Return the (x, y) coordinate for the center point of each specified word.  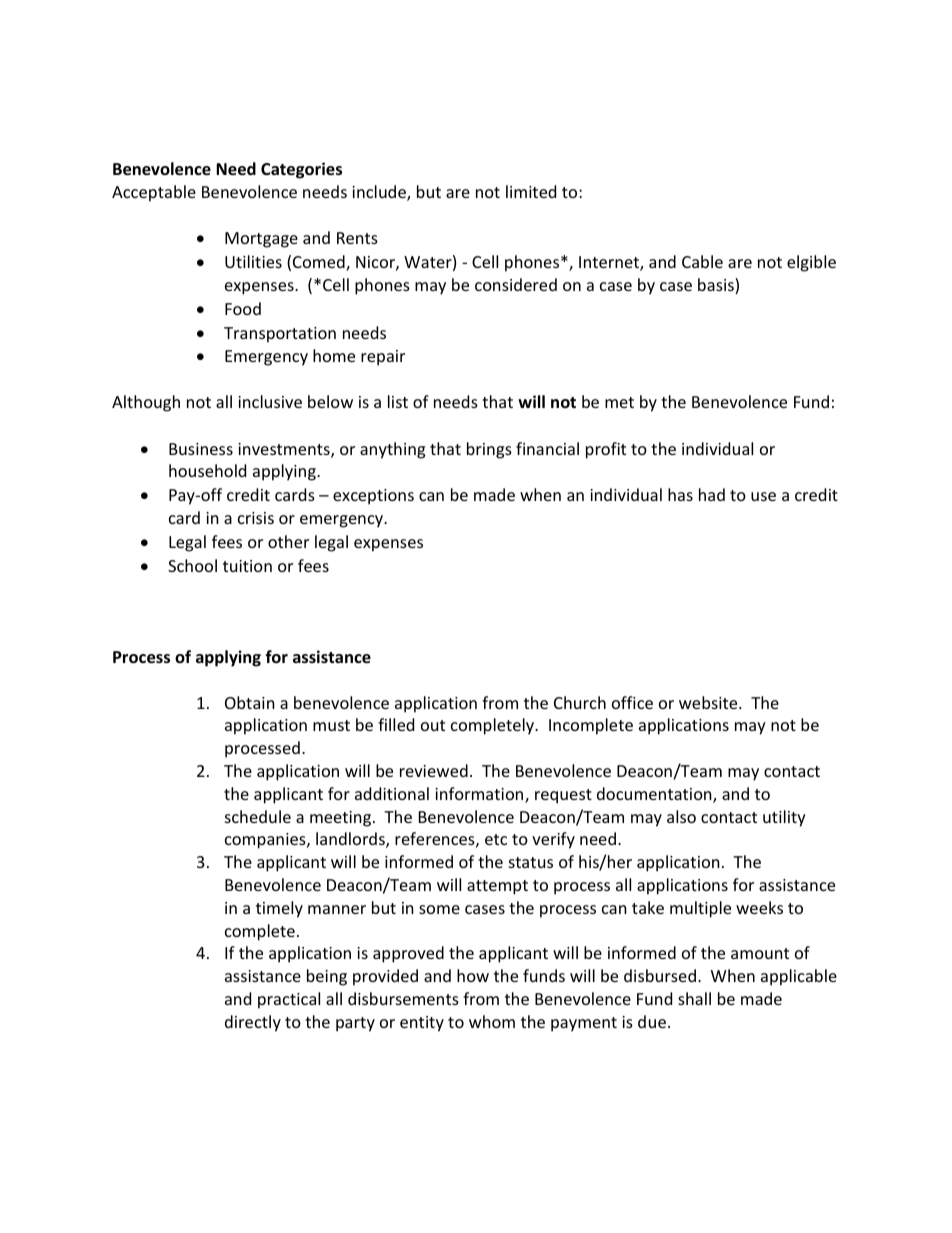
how (473, 975)
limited (531, 191)
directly (253, 1023)
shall (694, 998)
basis (717, 286)
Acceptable (154, 193)
